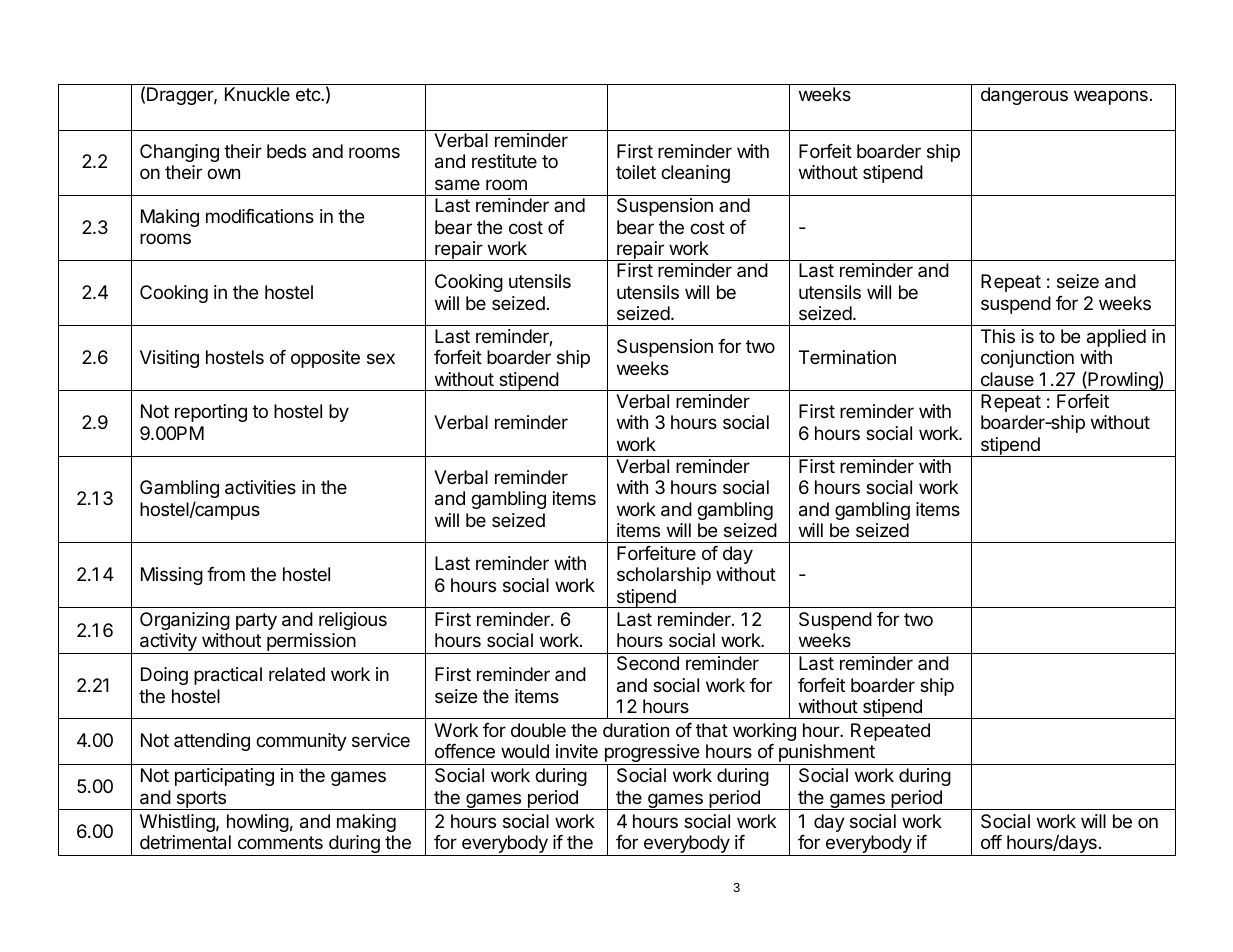 The image size is (1233, 952). I want to click on Termination, so click(847, 357).
